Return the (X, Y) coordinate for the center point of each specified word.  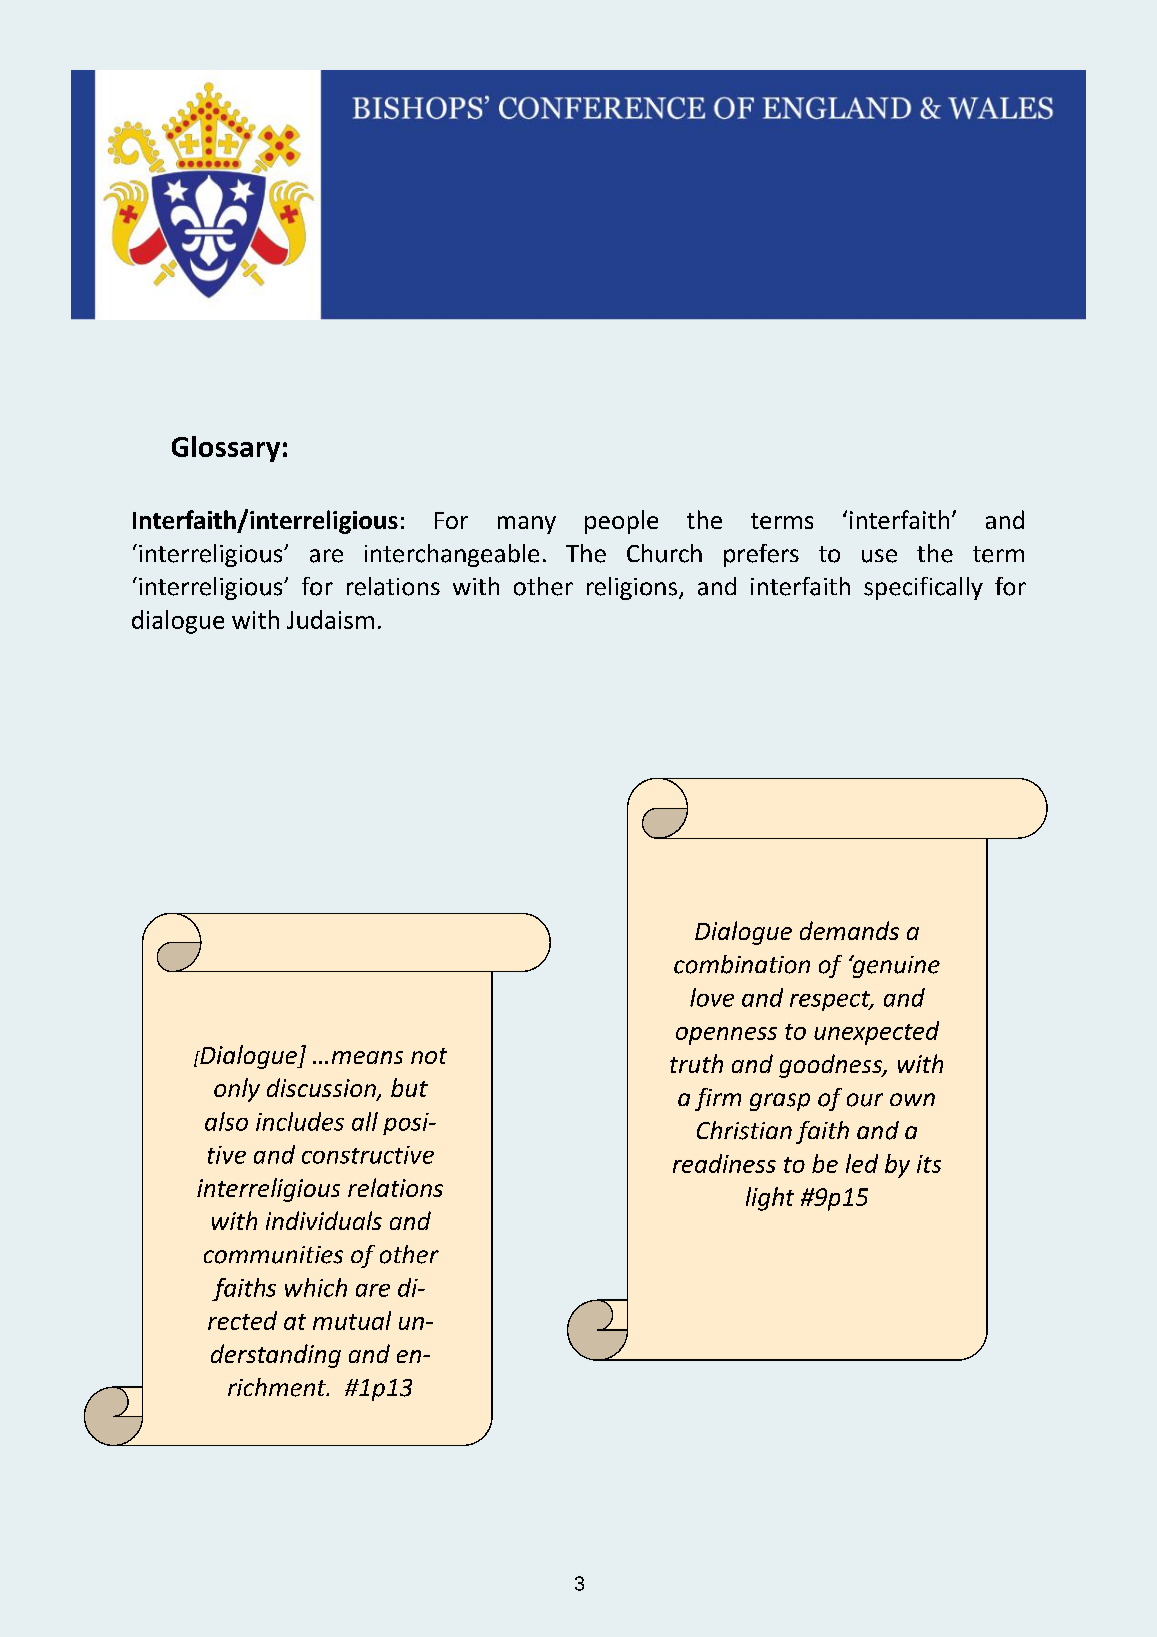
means (367, 1057)
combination (742, 964)
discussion (322, 1089)
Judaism (330, 619)
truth (696, 1063)
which (316, 1287)
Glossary (226, 449)
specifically (923, 588)
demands (849, 930)
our (865, 1100)
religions (633, 588)
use (879, 556)
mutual (352, 1320)
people (621, 522)
